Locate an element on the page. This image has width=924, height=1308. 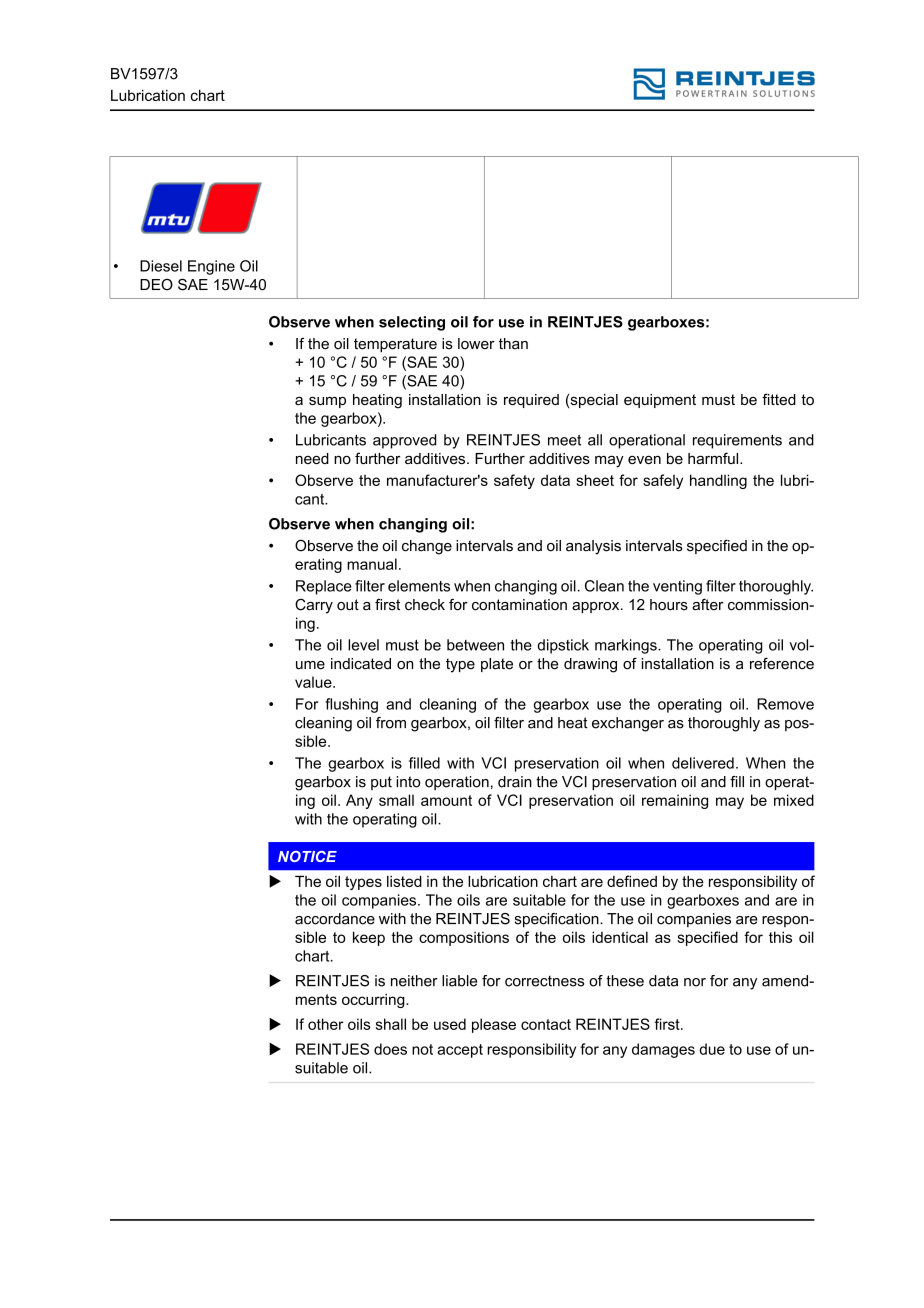
fitted is located at coordinates (779, 399).
